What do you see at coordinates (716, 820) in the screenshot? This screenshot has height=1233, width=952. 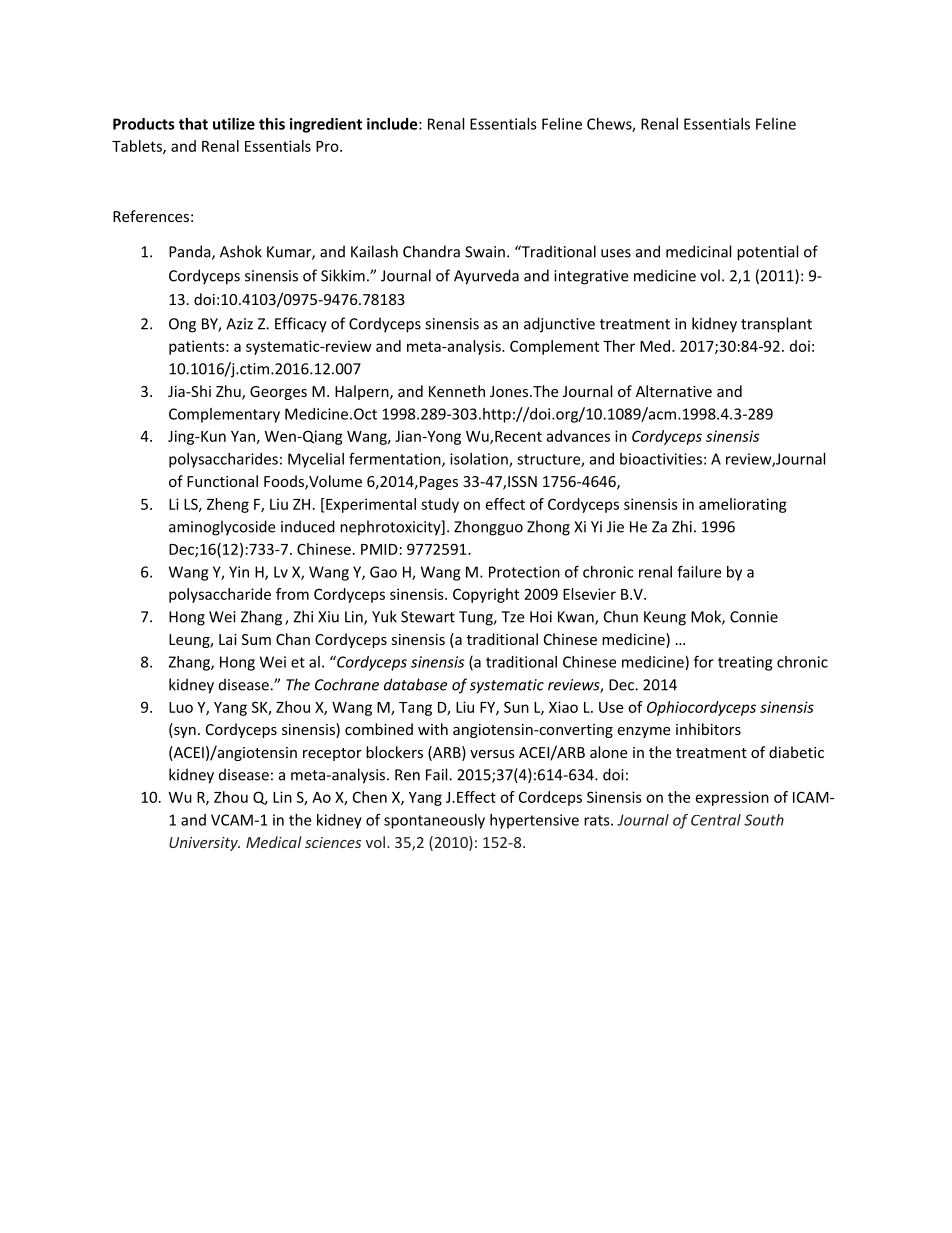 I see `Central` at bounding box center [716, 820].
